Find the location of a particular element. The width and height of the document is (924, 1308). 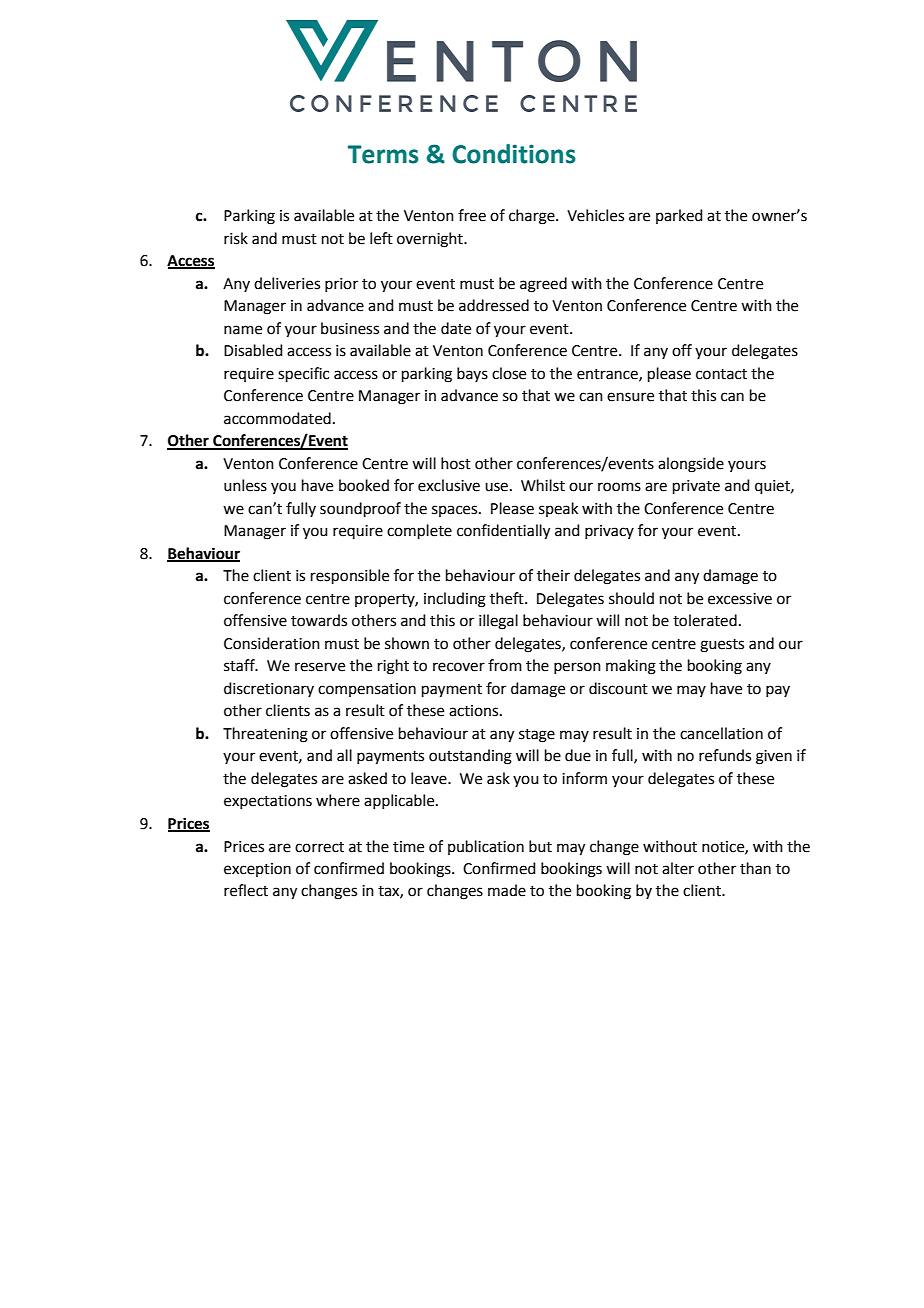

Terms is located at coordinates (383, 154).
